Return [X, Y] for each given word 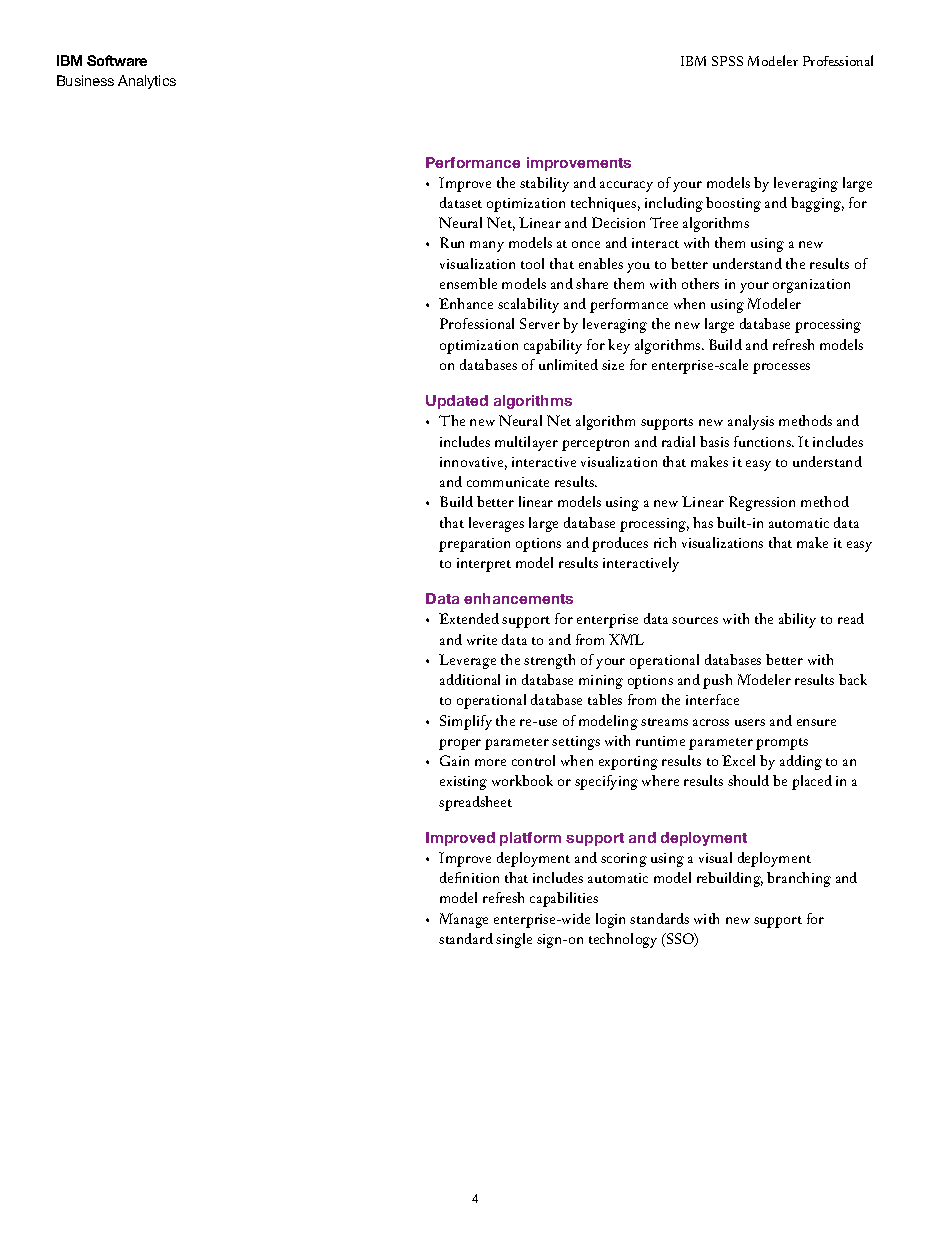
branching [799, 879]
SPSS [727, 61]
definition [469, 877]
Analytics [147, 82]
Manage [464, 920]
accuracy [626, 186]
